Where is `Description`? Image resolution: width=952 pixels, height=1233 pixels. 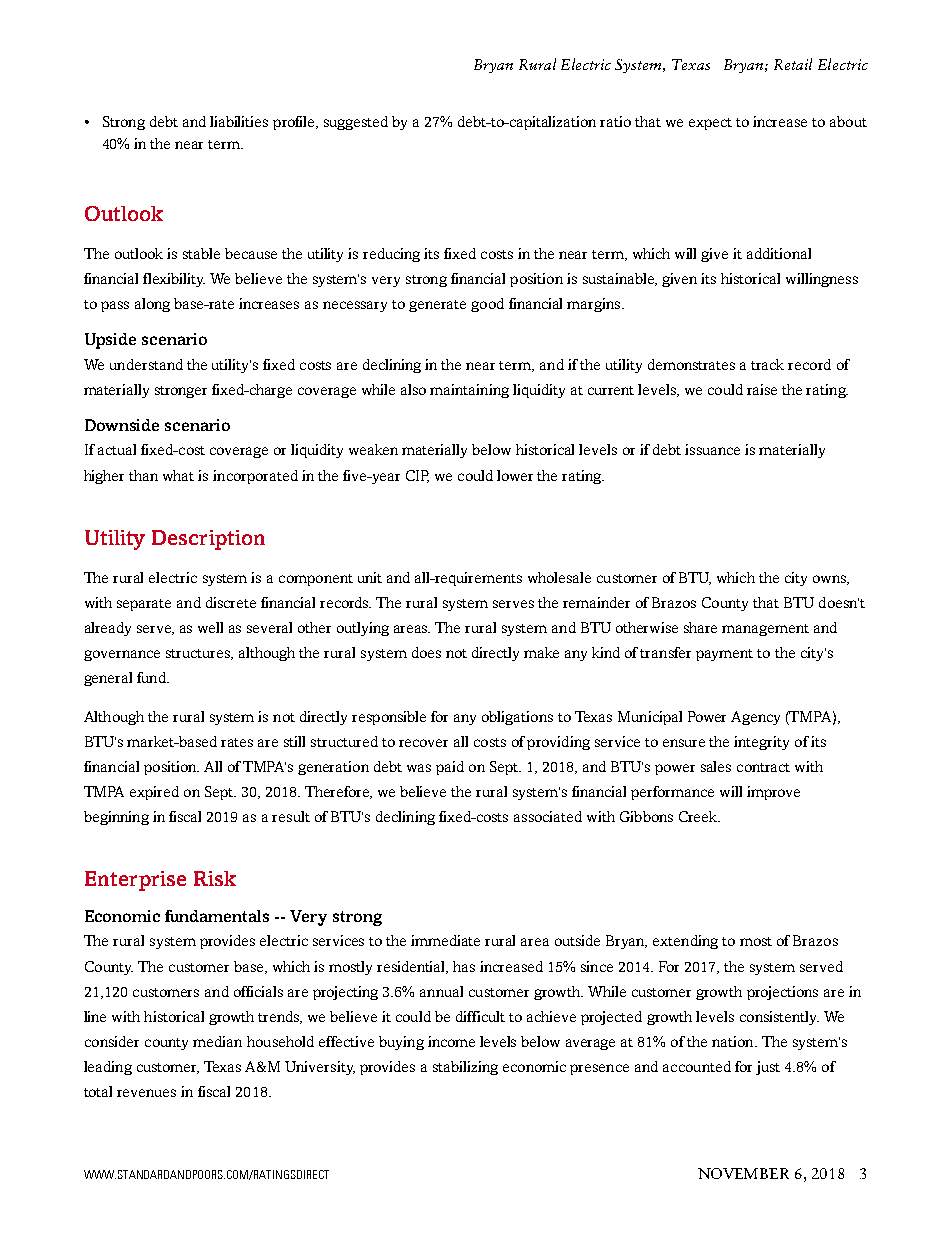 Description is located at coordinates (208, 540).
